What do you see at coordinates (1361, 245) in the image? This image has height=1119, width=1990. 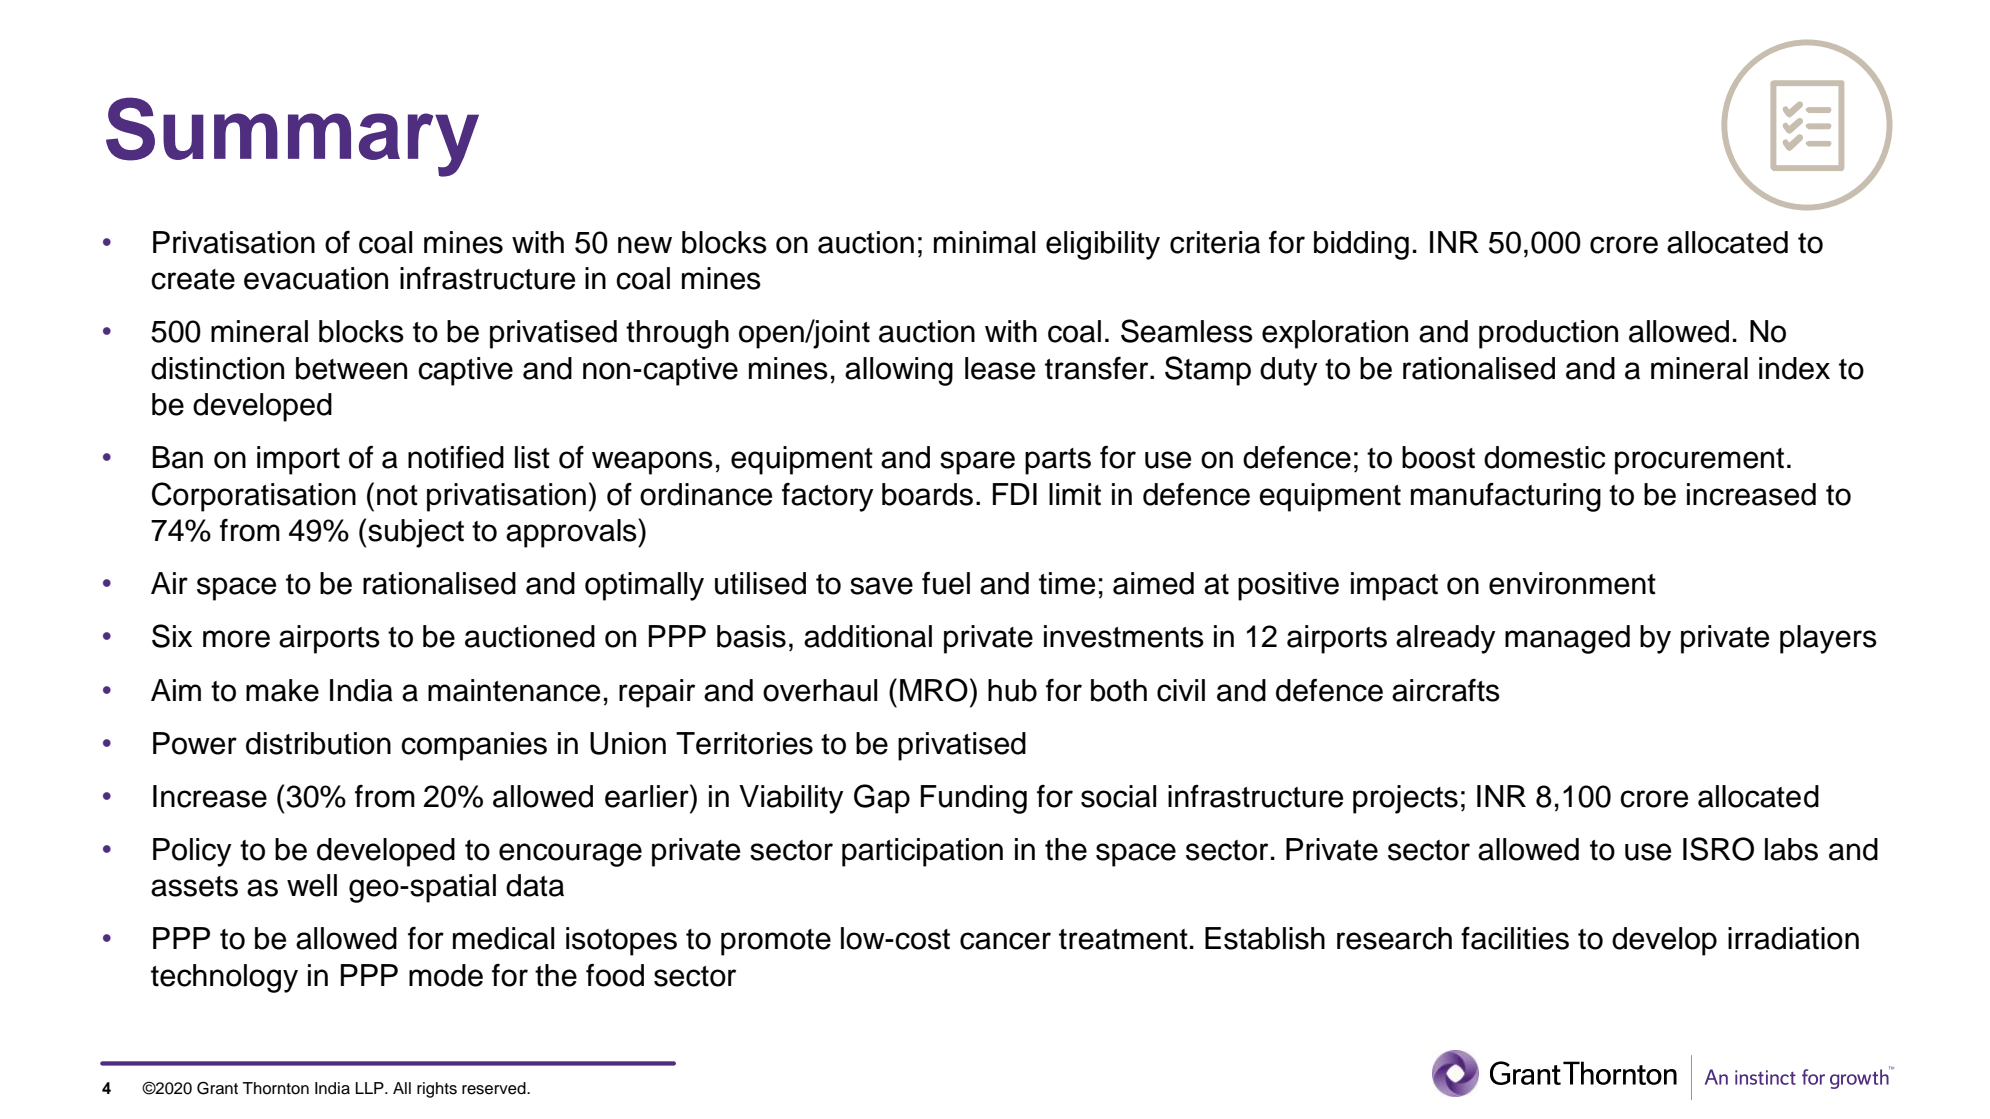 I see `bidding` at bounding box center [1361, 245].
